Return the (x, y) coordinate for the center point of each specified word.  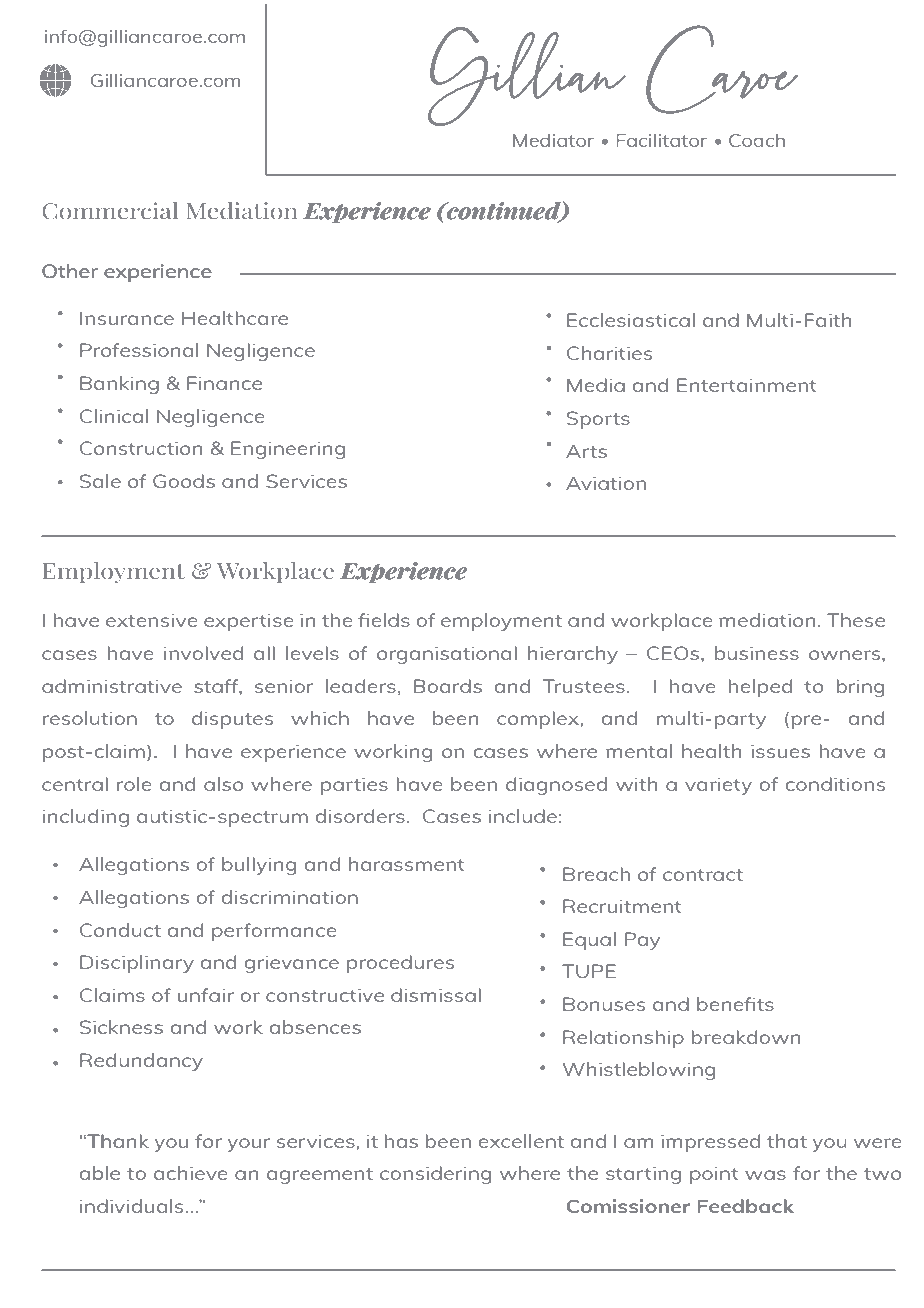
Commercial (110, 211)
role (134, 784)
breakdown (745, 1037)
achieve (191, 1173)
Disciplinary (137, 964)
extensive (152, 620)
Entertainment (747, 385)
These (856, 620)
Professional (139, 350)
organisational (447, 655)
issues (780, 751)
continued (504, 211)
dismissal (436, 995)
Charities (609, 353)
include (523, 816)
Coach (757, 140)
